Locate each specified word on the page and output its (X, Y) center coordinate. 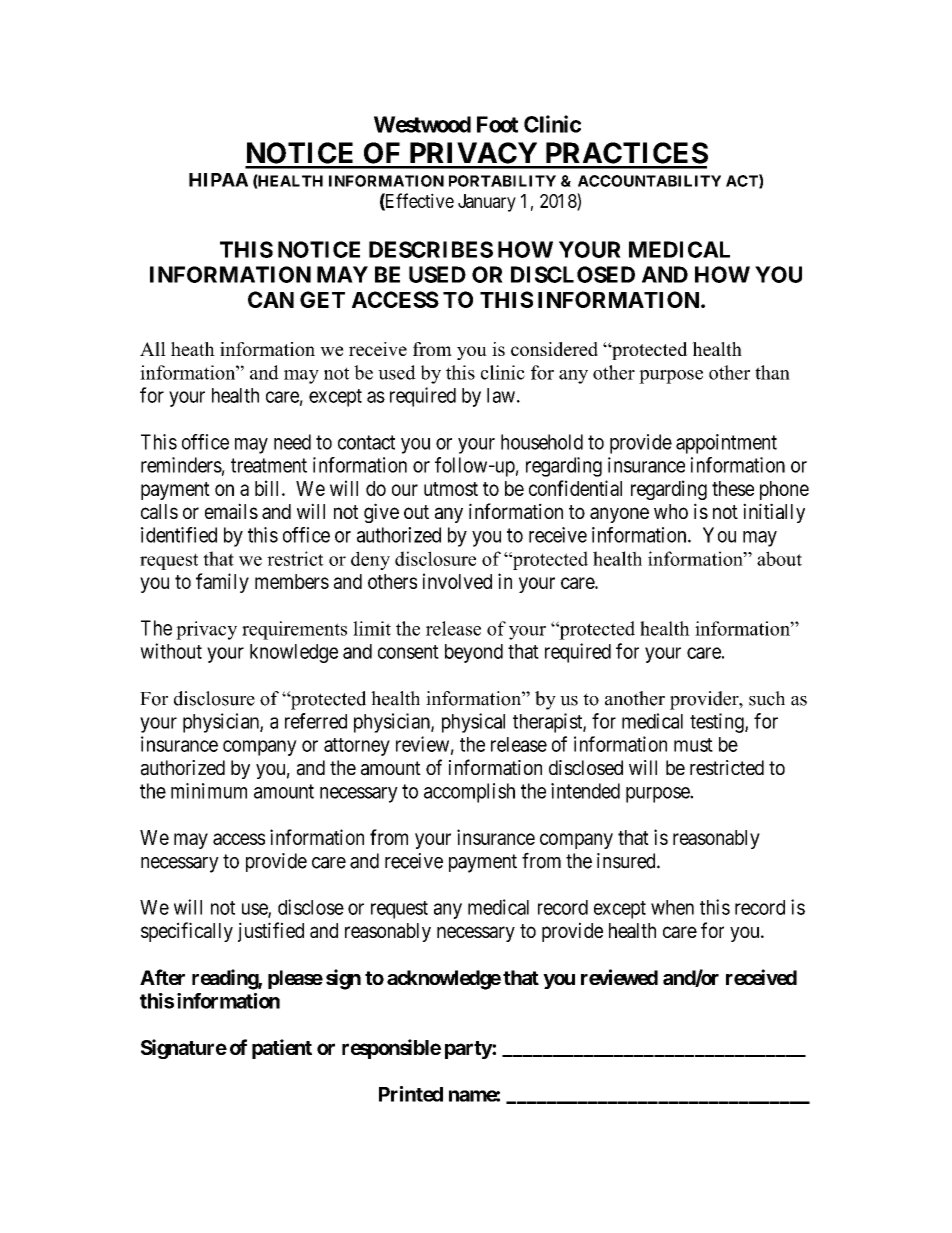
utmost (451, 489)
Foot (497, 124)
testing (718, 723)
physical (473, 723)
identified (179, 535)
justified (271, 932)
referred (316, 721)
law (501, 395)
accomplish (469, 793)
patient (282, 1049)
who (671, 511)
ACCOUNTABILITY (649, 181)
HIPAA (218, 180)
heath (193, 349)
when (672, 907)
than (772, 372)
